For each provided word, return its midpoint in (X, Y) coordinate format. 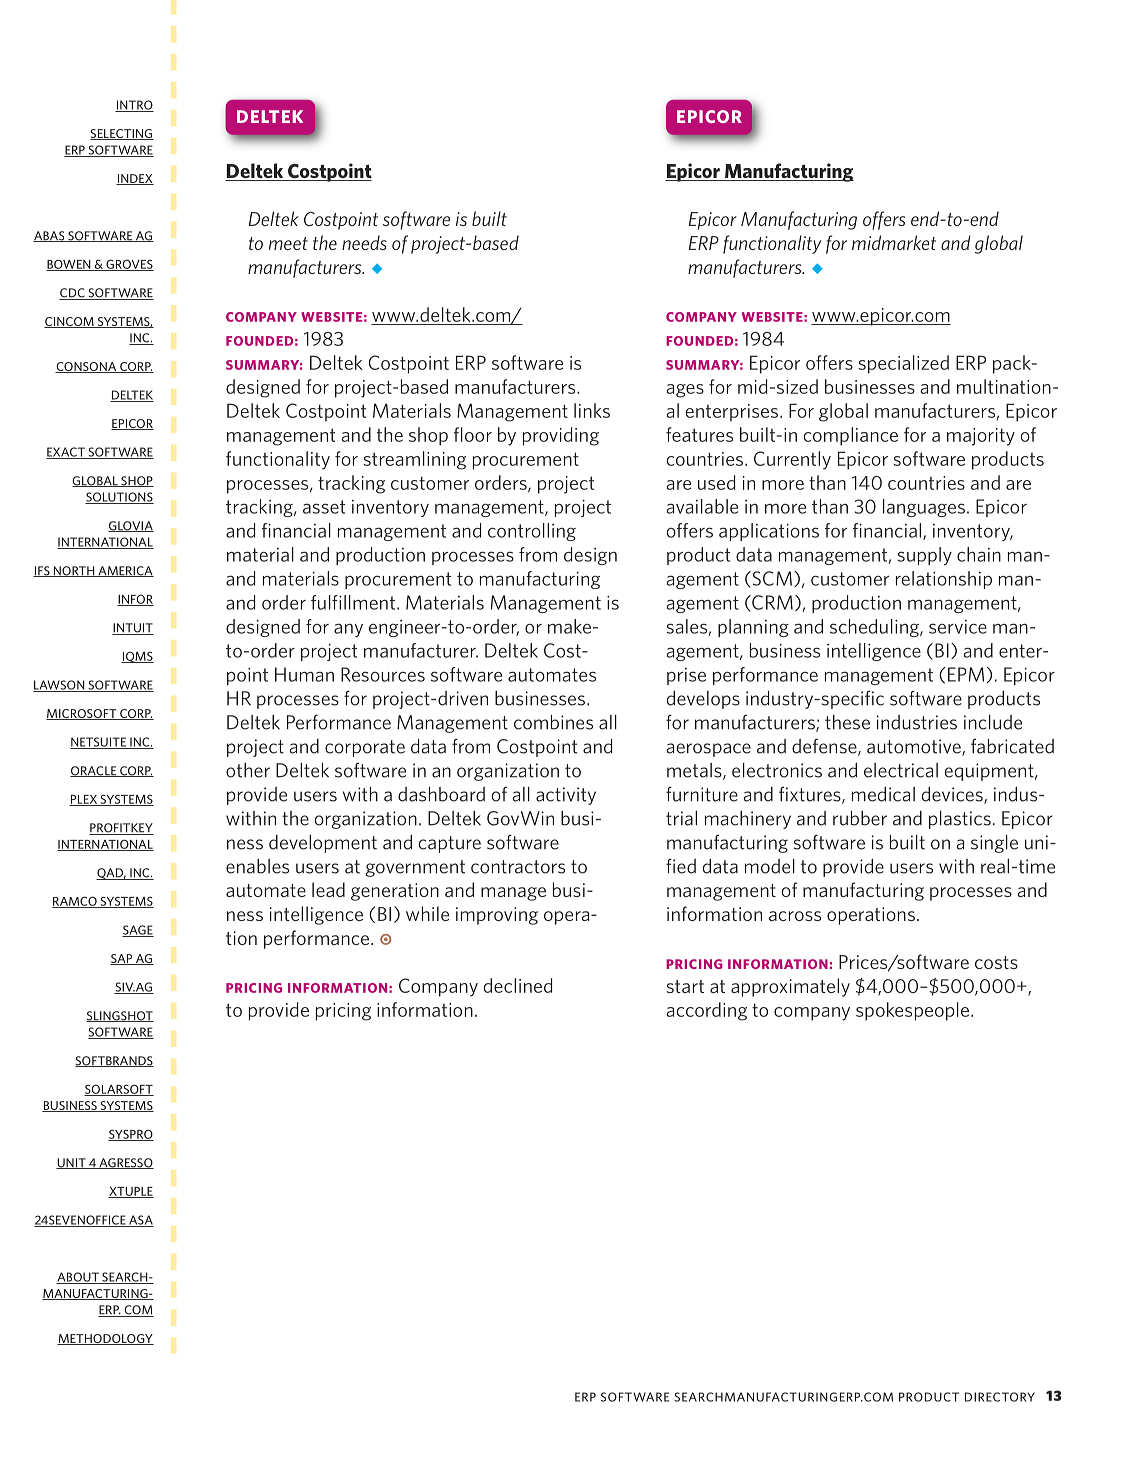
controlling (532, 532)
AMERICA (125, 571)
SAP (122, 959)
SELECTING (122, 134)
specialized (903, 364)
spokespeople (912, 1011)
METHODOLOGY (105, 1339)
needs (364, 242)
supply (924, 556)
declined (518, 985)
